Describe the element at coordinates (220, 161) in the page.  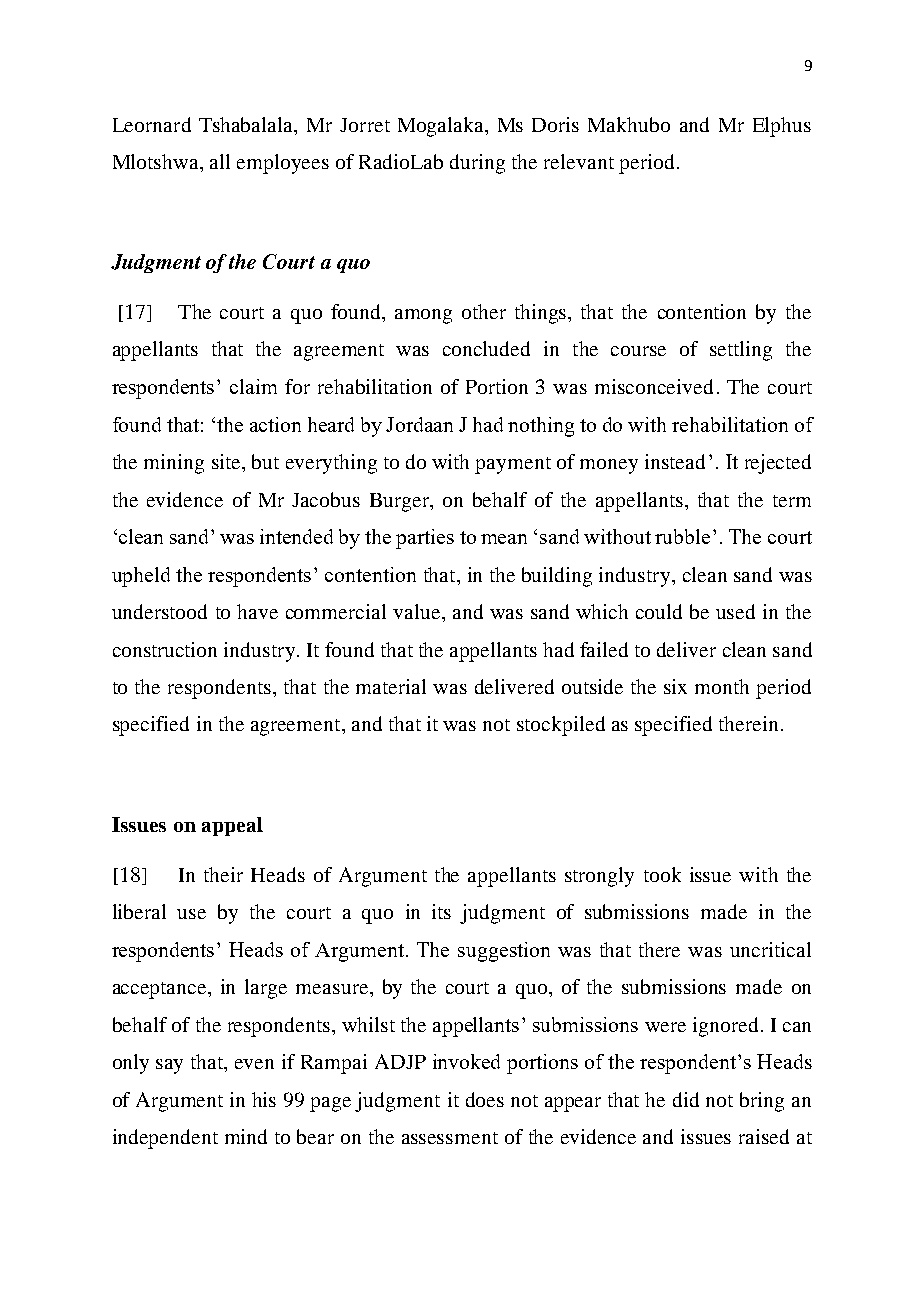
I see `all` at that location.
